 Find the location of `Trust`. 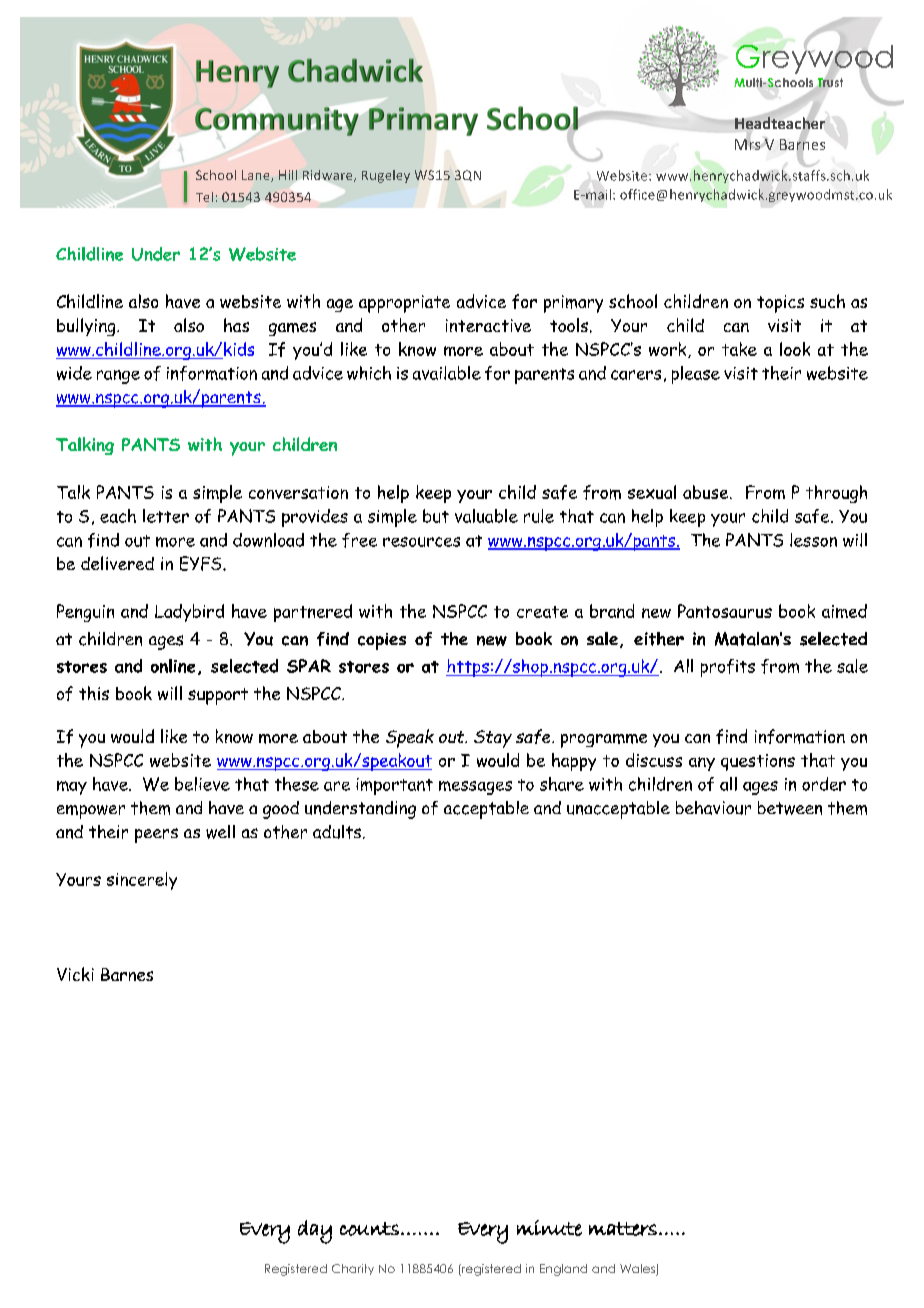

Trust is located at coordinates (829, 82).
